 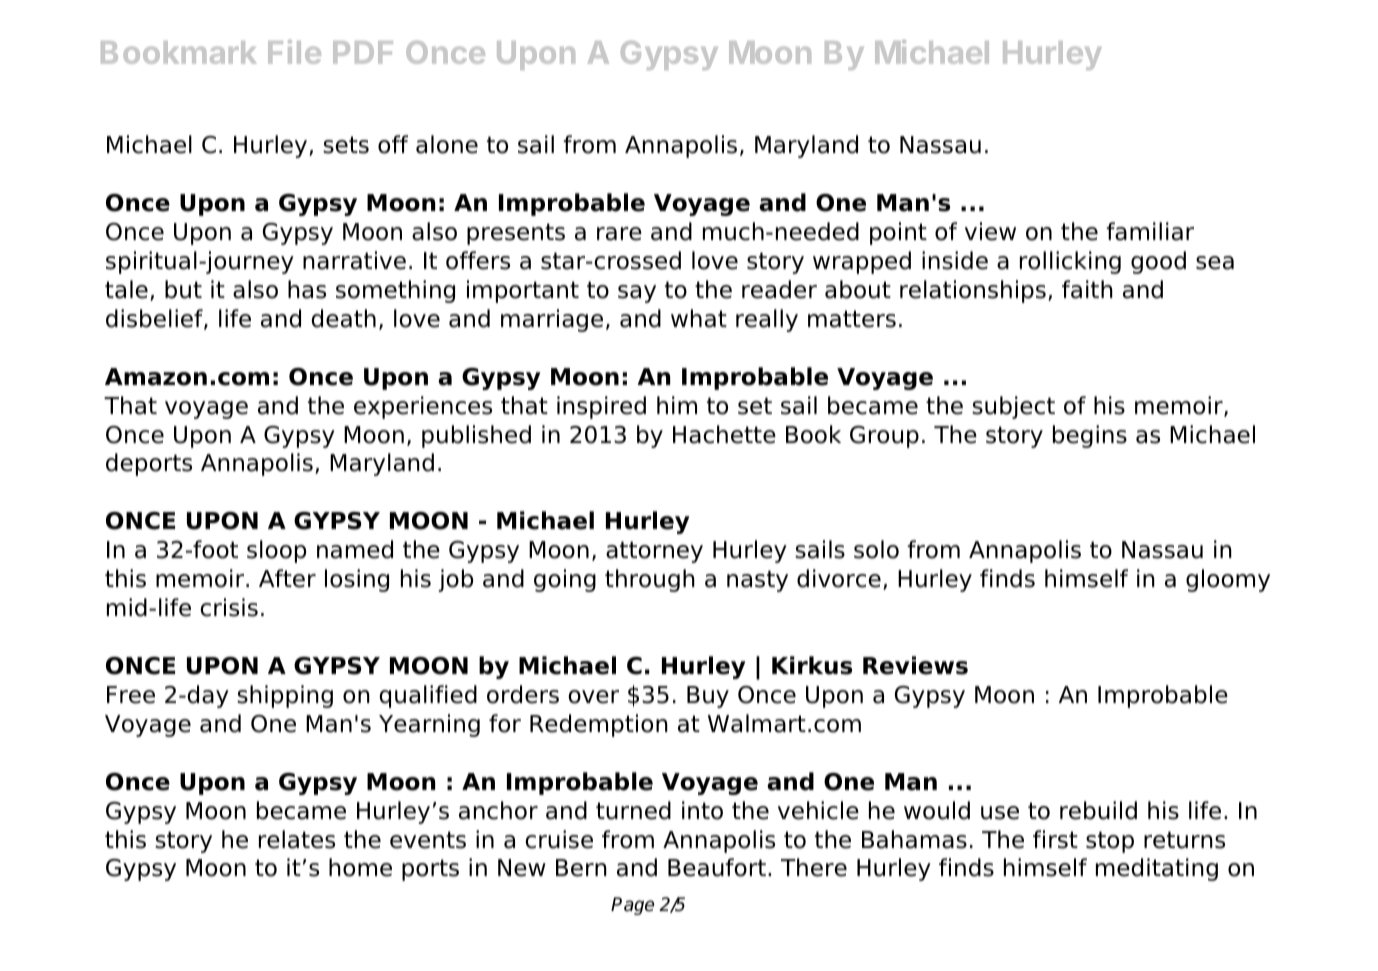 What do you see at coordinates (1087, 289) in the screenshot?
I see `faith` at bounding box center [1087, 289].
